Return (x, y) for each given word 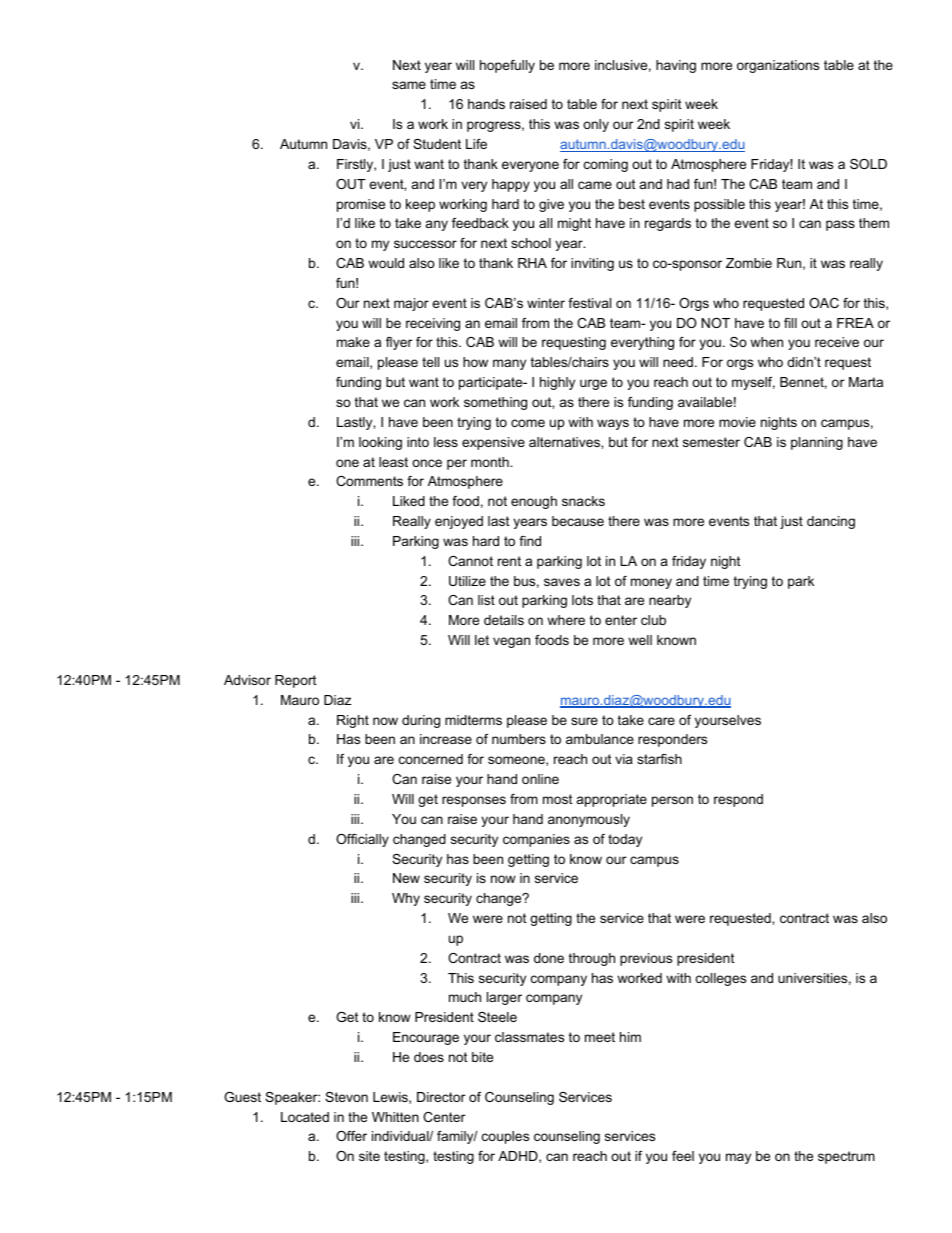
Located (305, 1117)
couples (505, 1137)
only (596, 125)
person (672, 801)
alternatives (565, 442)
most (558, 799)
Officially (362, 840)
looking (380, 443)
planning (817, 443)
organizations (778, 66)
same (409, 85)
